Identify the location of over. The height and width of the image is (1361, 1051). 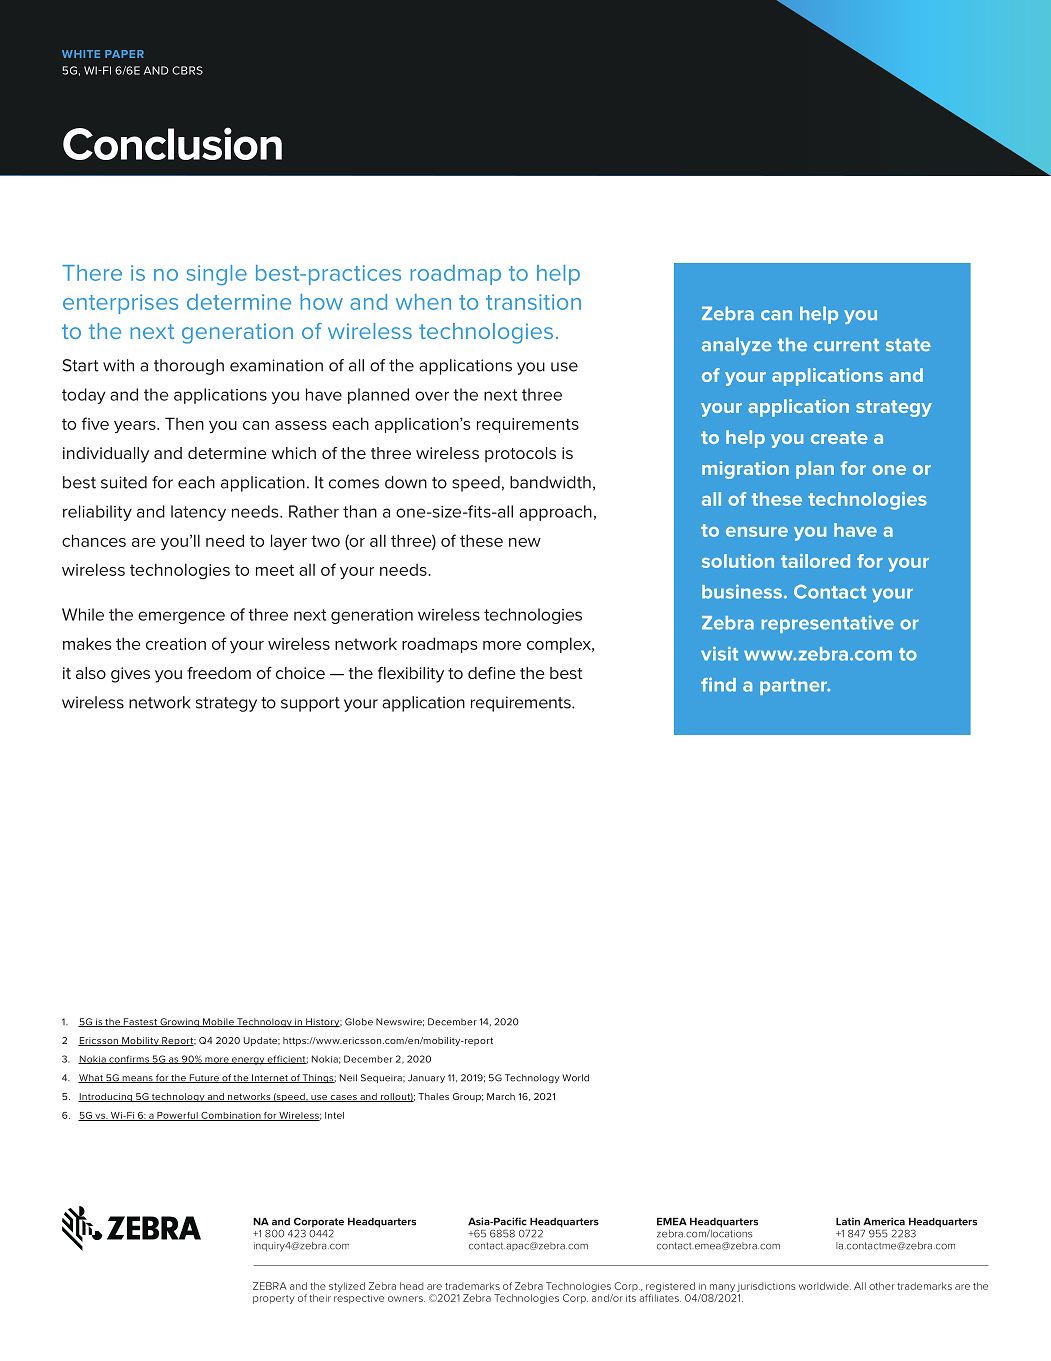
(432, 396).
